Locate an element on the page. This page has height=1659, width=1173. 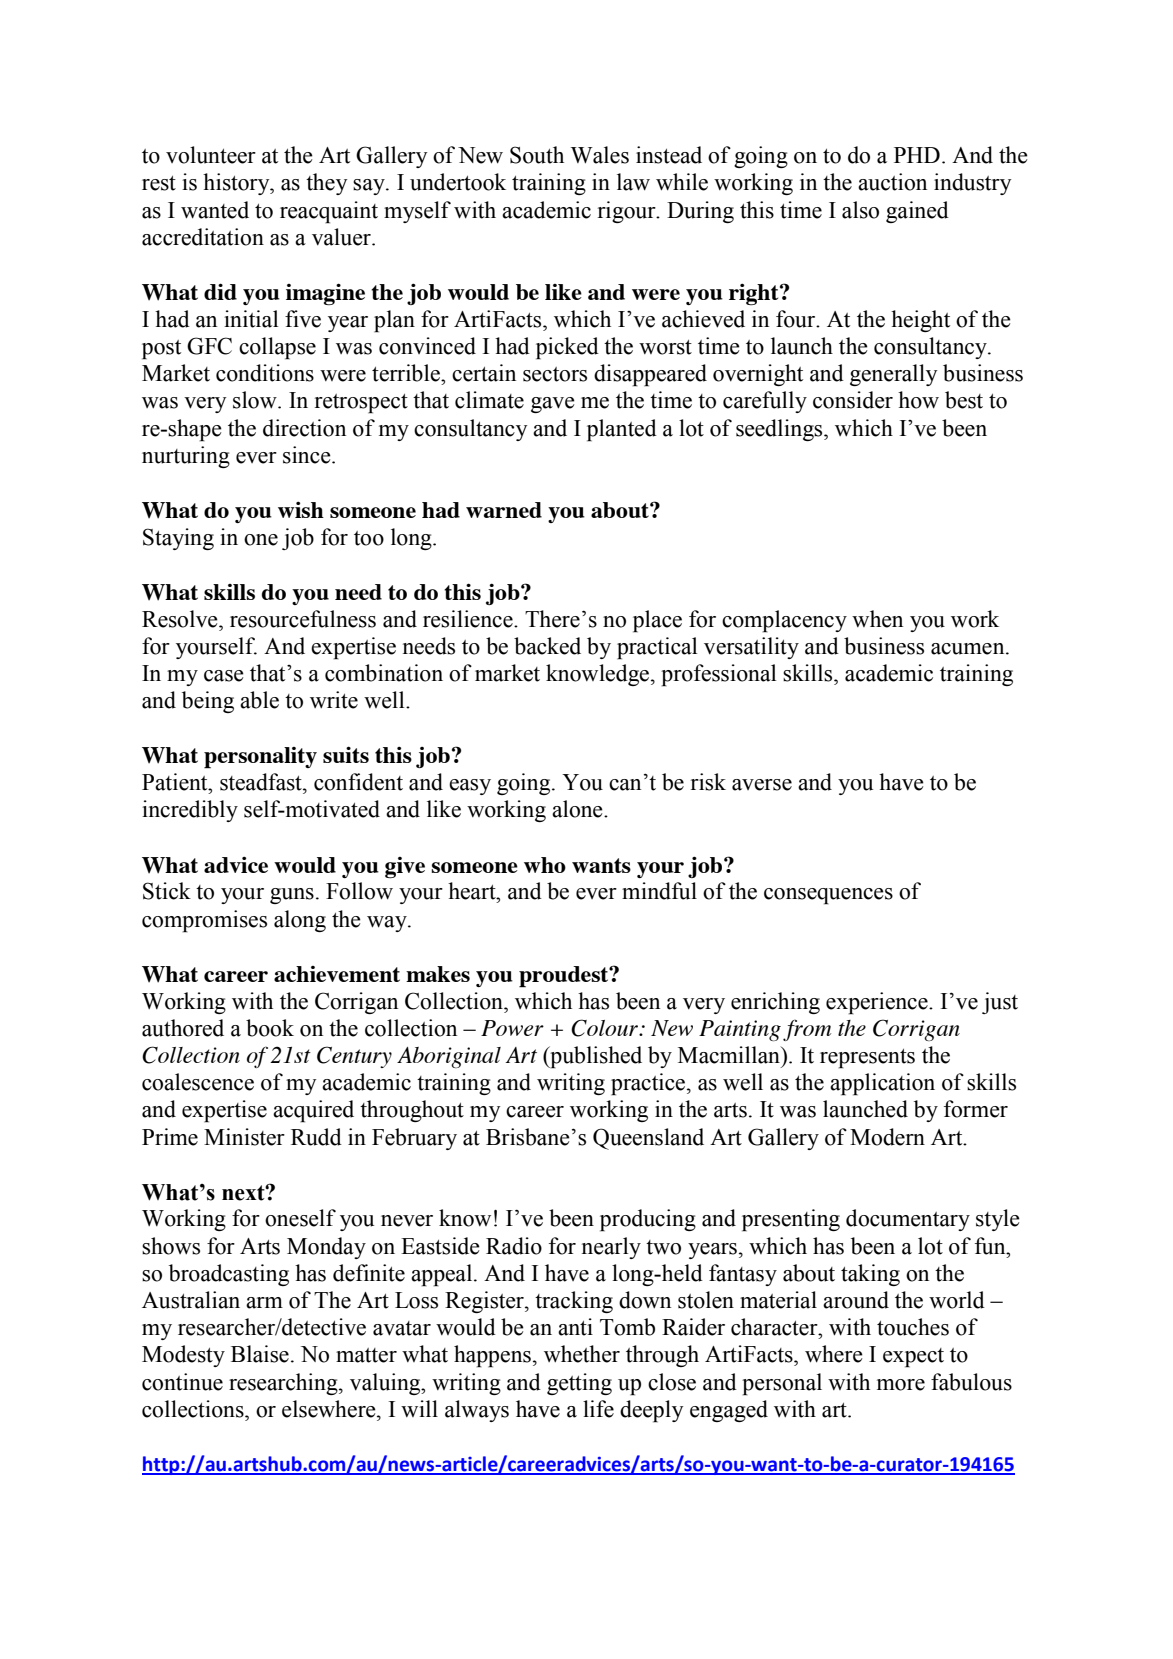
resourcefulness is located at coordinates (303, 619).
